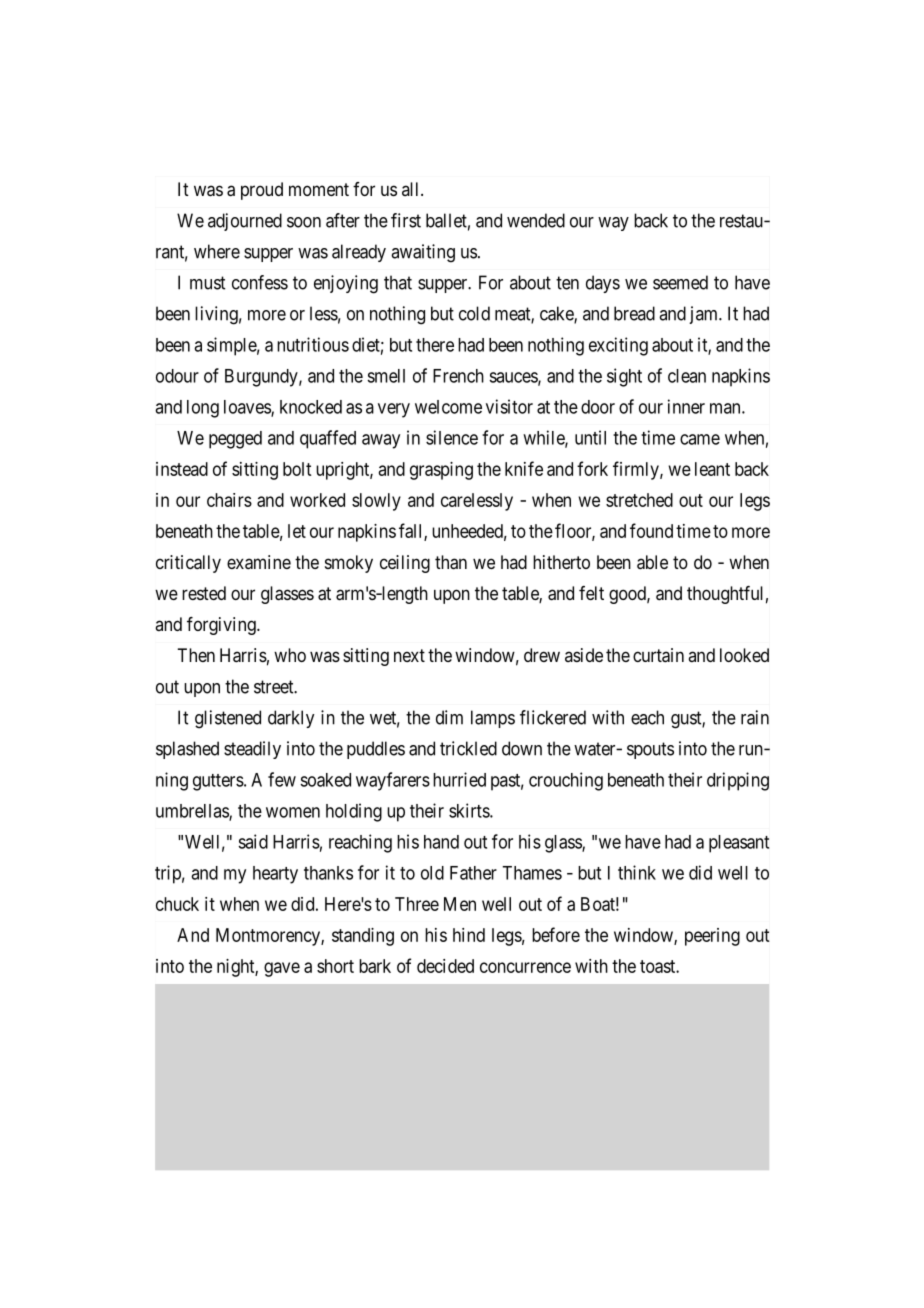 The image size is (924, 1308). What do you see at coordinates (448, 407) in the screenshot?
I see `welcome` at bounding box center [448, 407].
